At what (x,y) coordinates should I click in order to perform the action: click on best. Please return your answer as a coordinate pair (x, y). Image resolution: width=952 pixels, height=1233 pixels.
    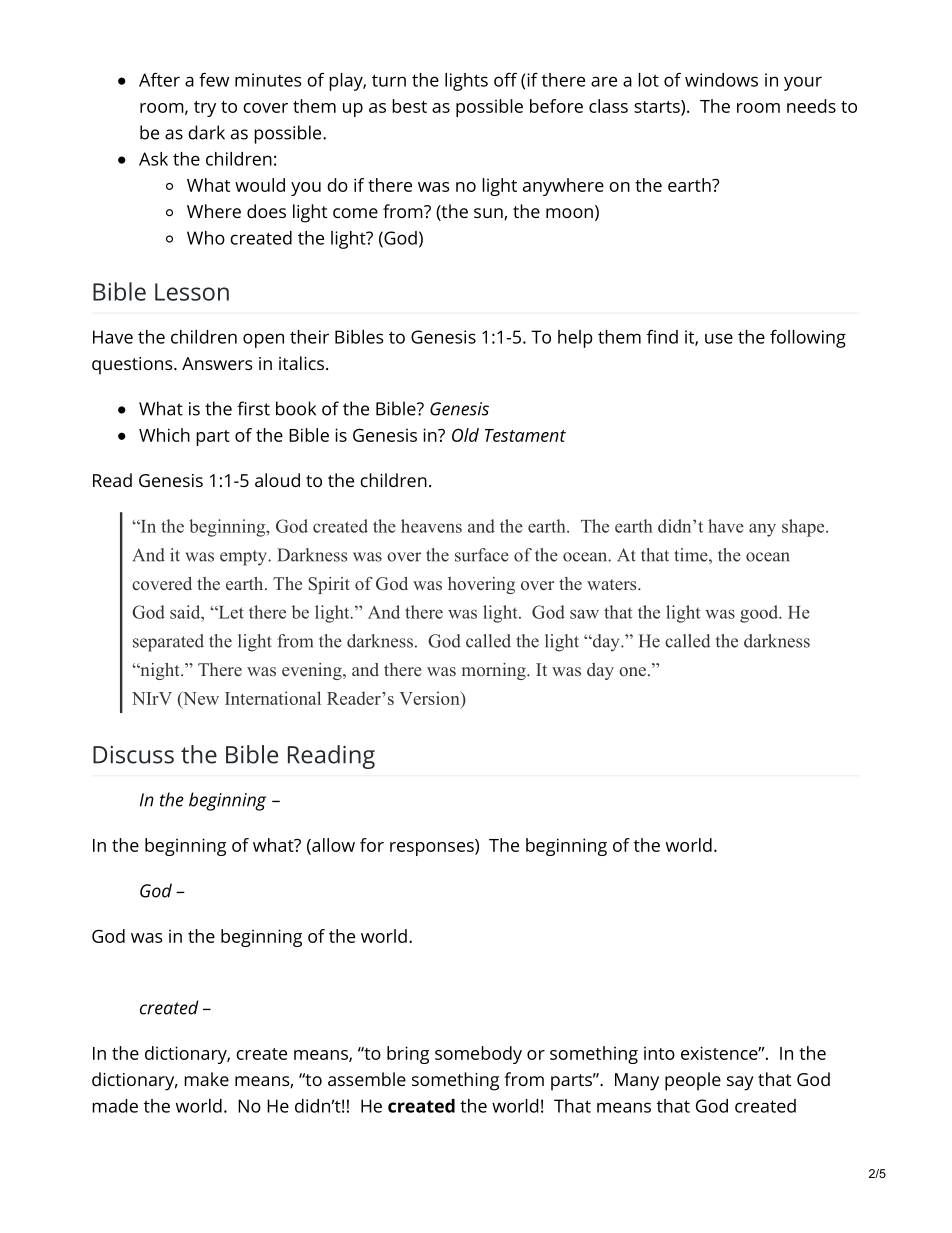
    Looking at the image, I should click on (409, 106).
